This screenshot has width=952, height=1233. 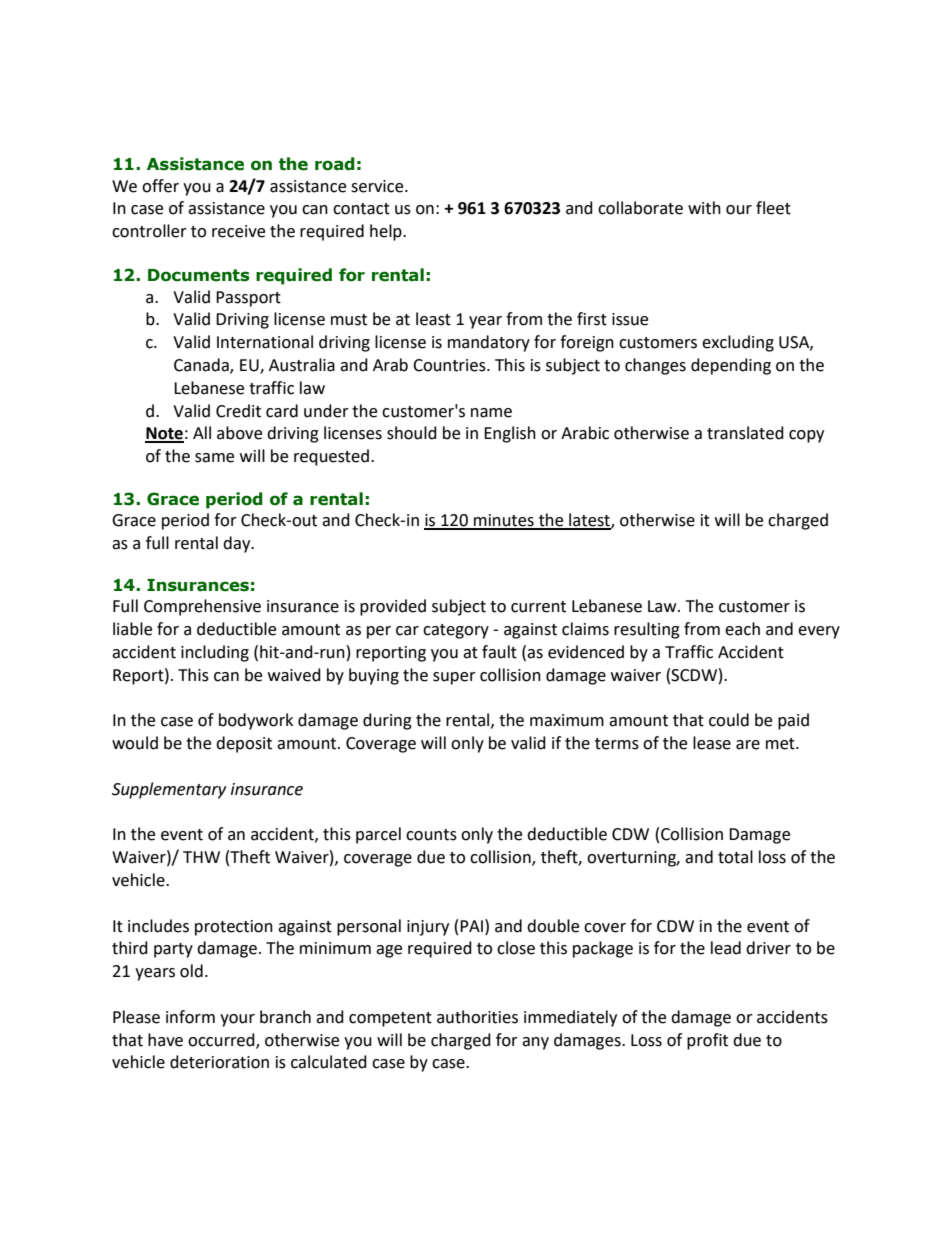 What do you see at coordinates (378, 186) in the screenshot?
I see `service` at bounding box center [378, 186].
